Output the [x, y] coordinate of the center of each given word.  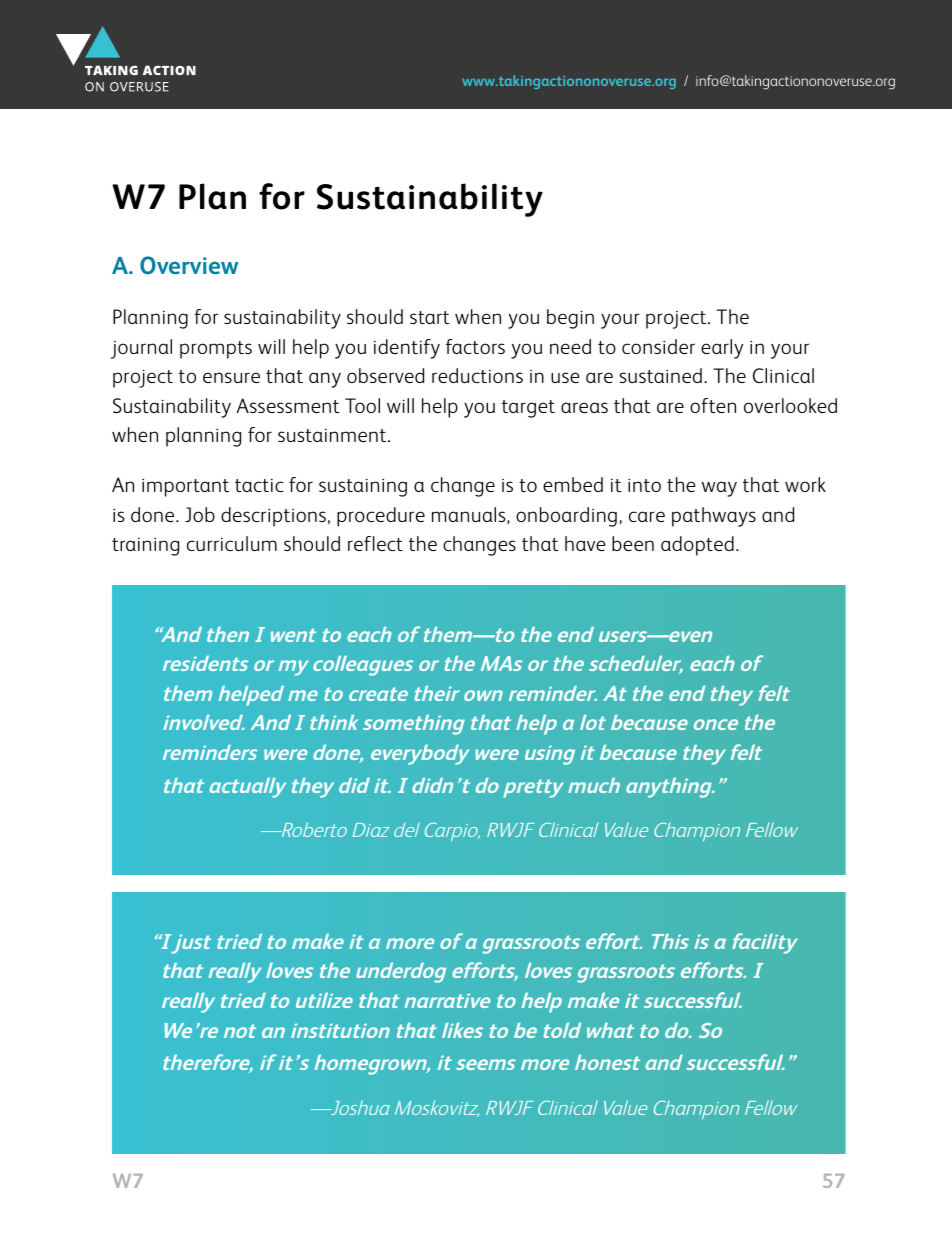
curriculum [232, 543]
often [713, 405]
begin [570, 319]
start [430, 317]
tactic [259, 485]
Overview [189, 265]
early [722, 349]
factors [475, 346]
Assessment [288, 405]
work [805, 484]
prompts [216, 350]
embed [573, 484]
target [528, 409]
